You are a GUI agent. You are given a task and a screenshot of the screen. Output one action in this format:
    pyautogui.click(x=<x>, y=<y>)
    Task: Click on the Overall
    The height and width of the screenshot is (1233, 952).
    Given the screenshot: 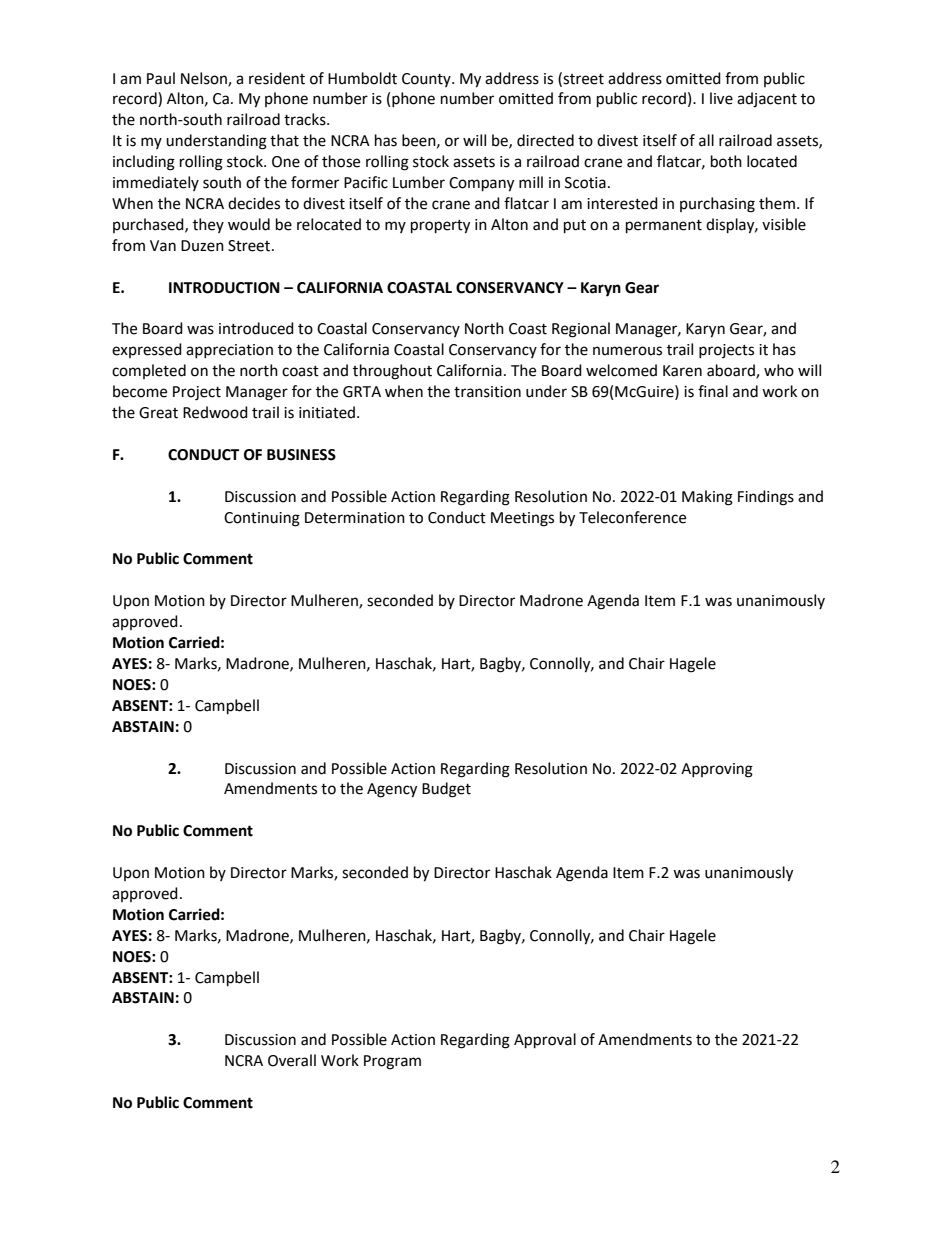 What is the action you would take?
    pyautogui.click(x=292, y=1060)
